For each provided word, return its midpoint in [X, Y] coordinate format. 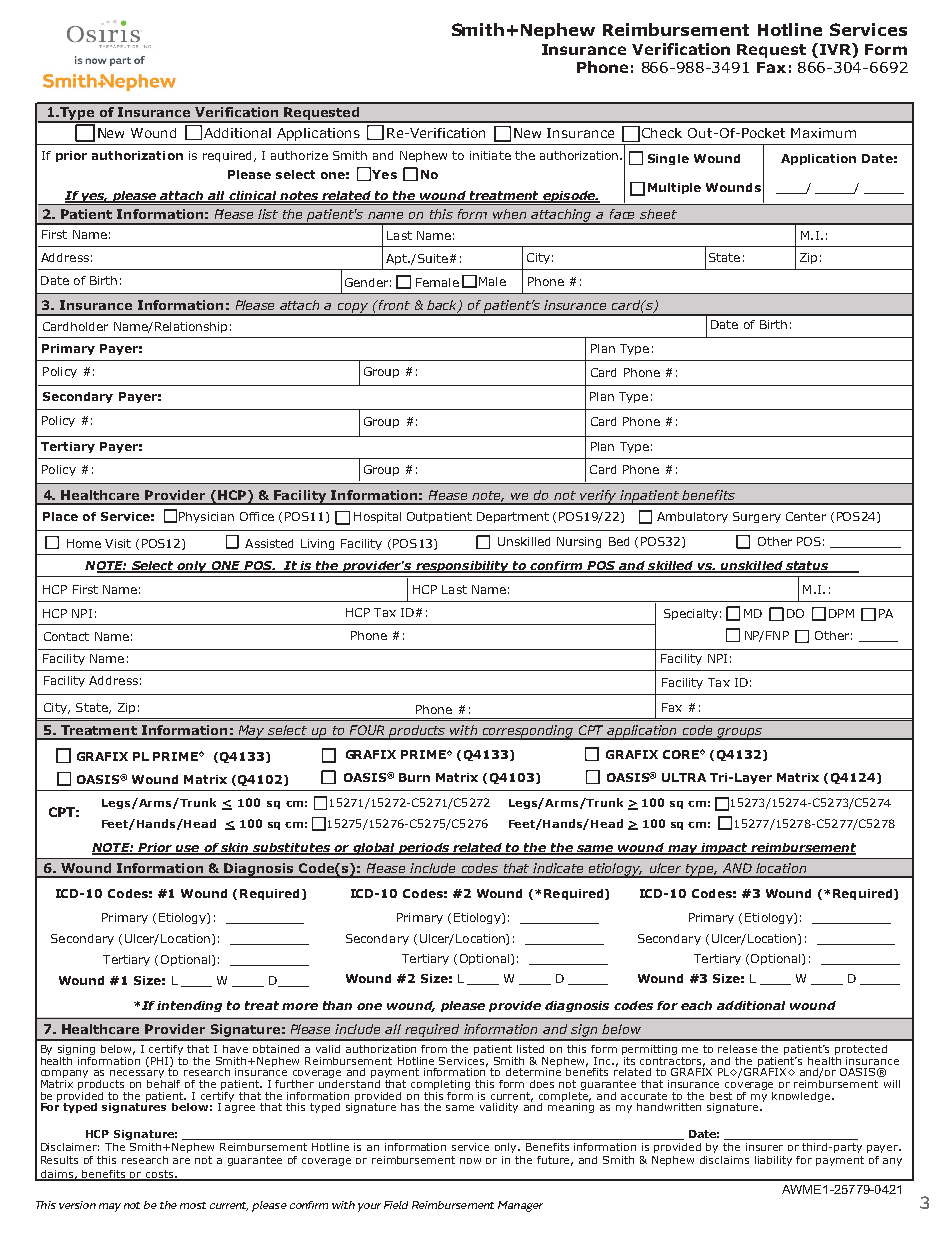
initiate [490, 155]
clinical [253, 197]
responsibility [462, 567]
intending [189, 1006]
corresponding [528, 732]
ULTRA [684, 777]
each [696, 1005]
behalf [163, 1082]
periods [424, 849]
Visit [118, 543]
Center [806, 516]
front [393, 305]
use [188, 849]
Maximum [823, 133]
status [807, 567]
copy [353, 309]
